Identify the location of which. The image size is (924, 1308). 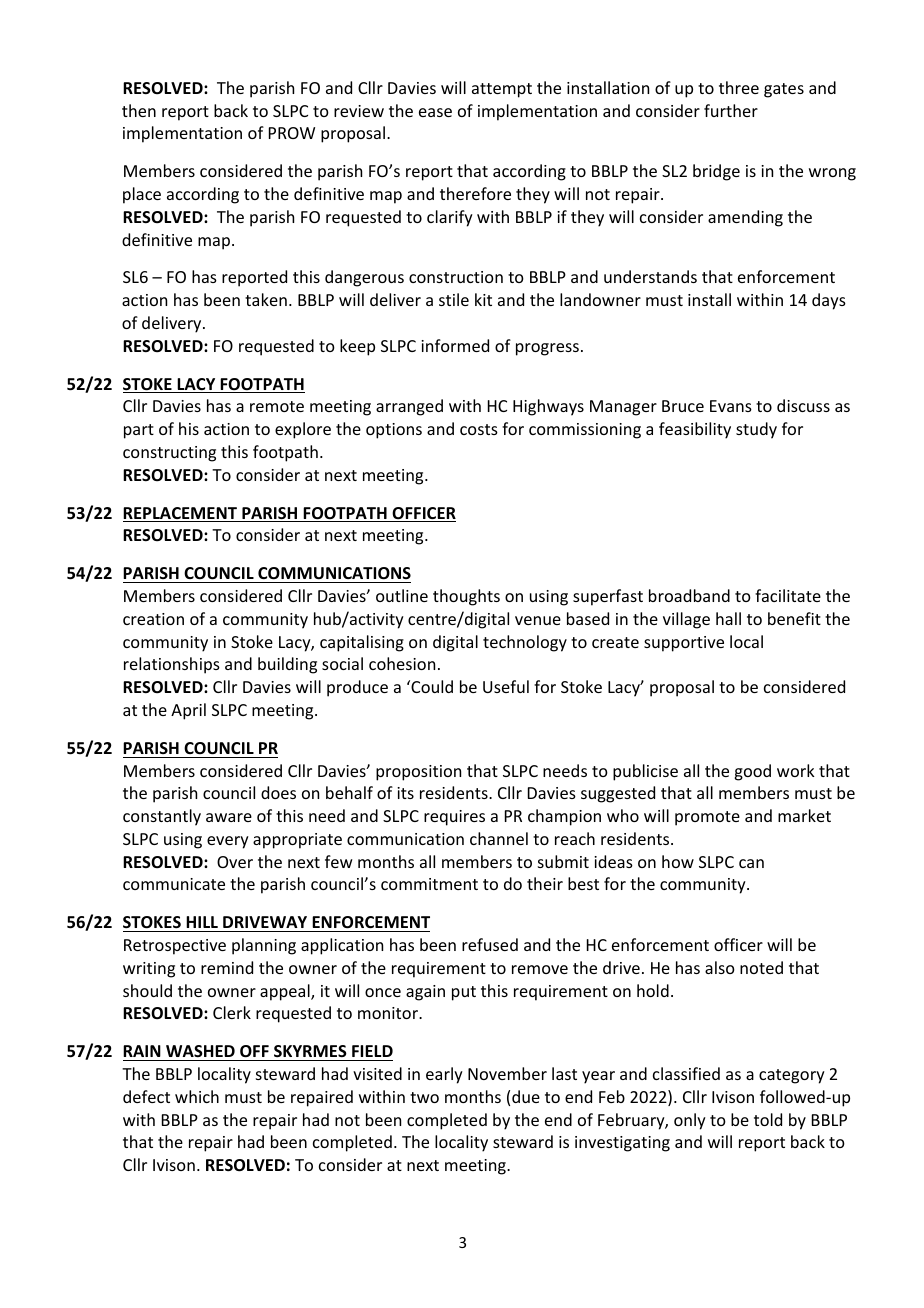
(197, 1096).
